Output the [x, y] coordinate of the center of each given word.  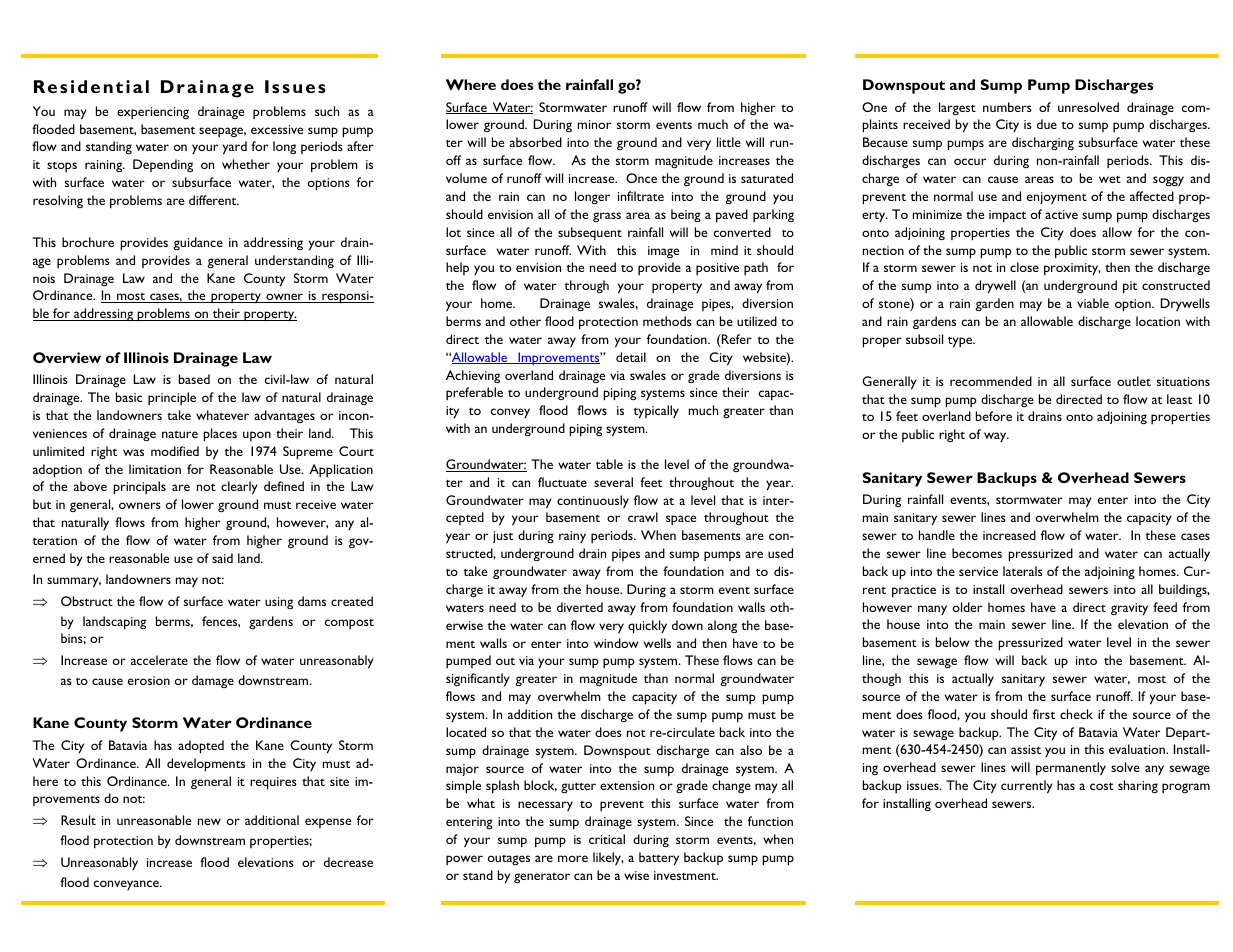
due [1047, 124]
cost [1102, 786]
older [967, 607]
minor [594, 124]
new [209, 821]
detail [631, 357]
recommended [991, 381]
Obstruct [87, 601]
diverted [580, 607]
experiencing [153, 113]
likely [608, 858]
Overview [67, 357]
